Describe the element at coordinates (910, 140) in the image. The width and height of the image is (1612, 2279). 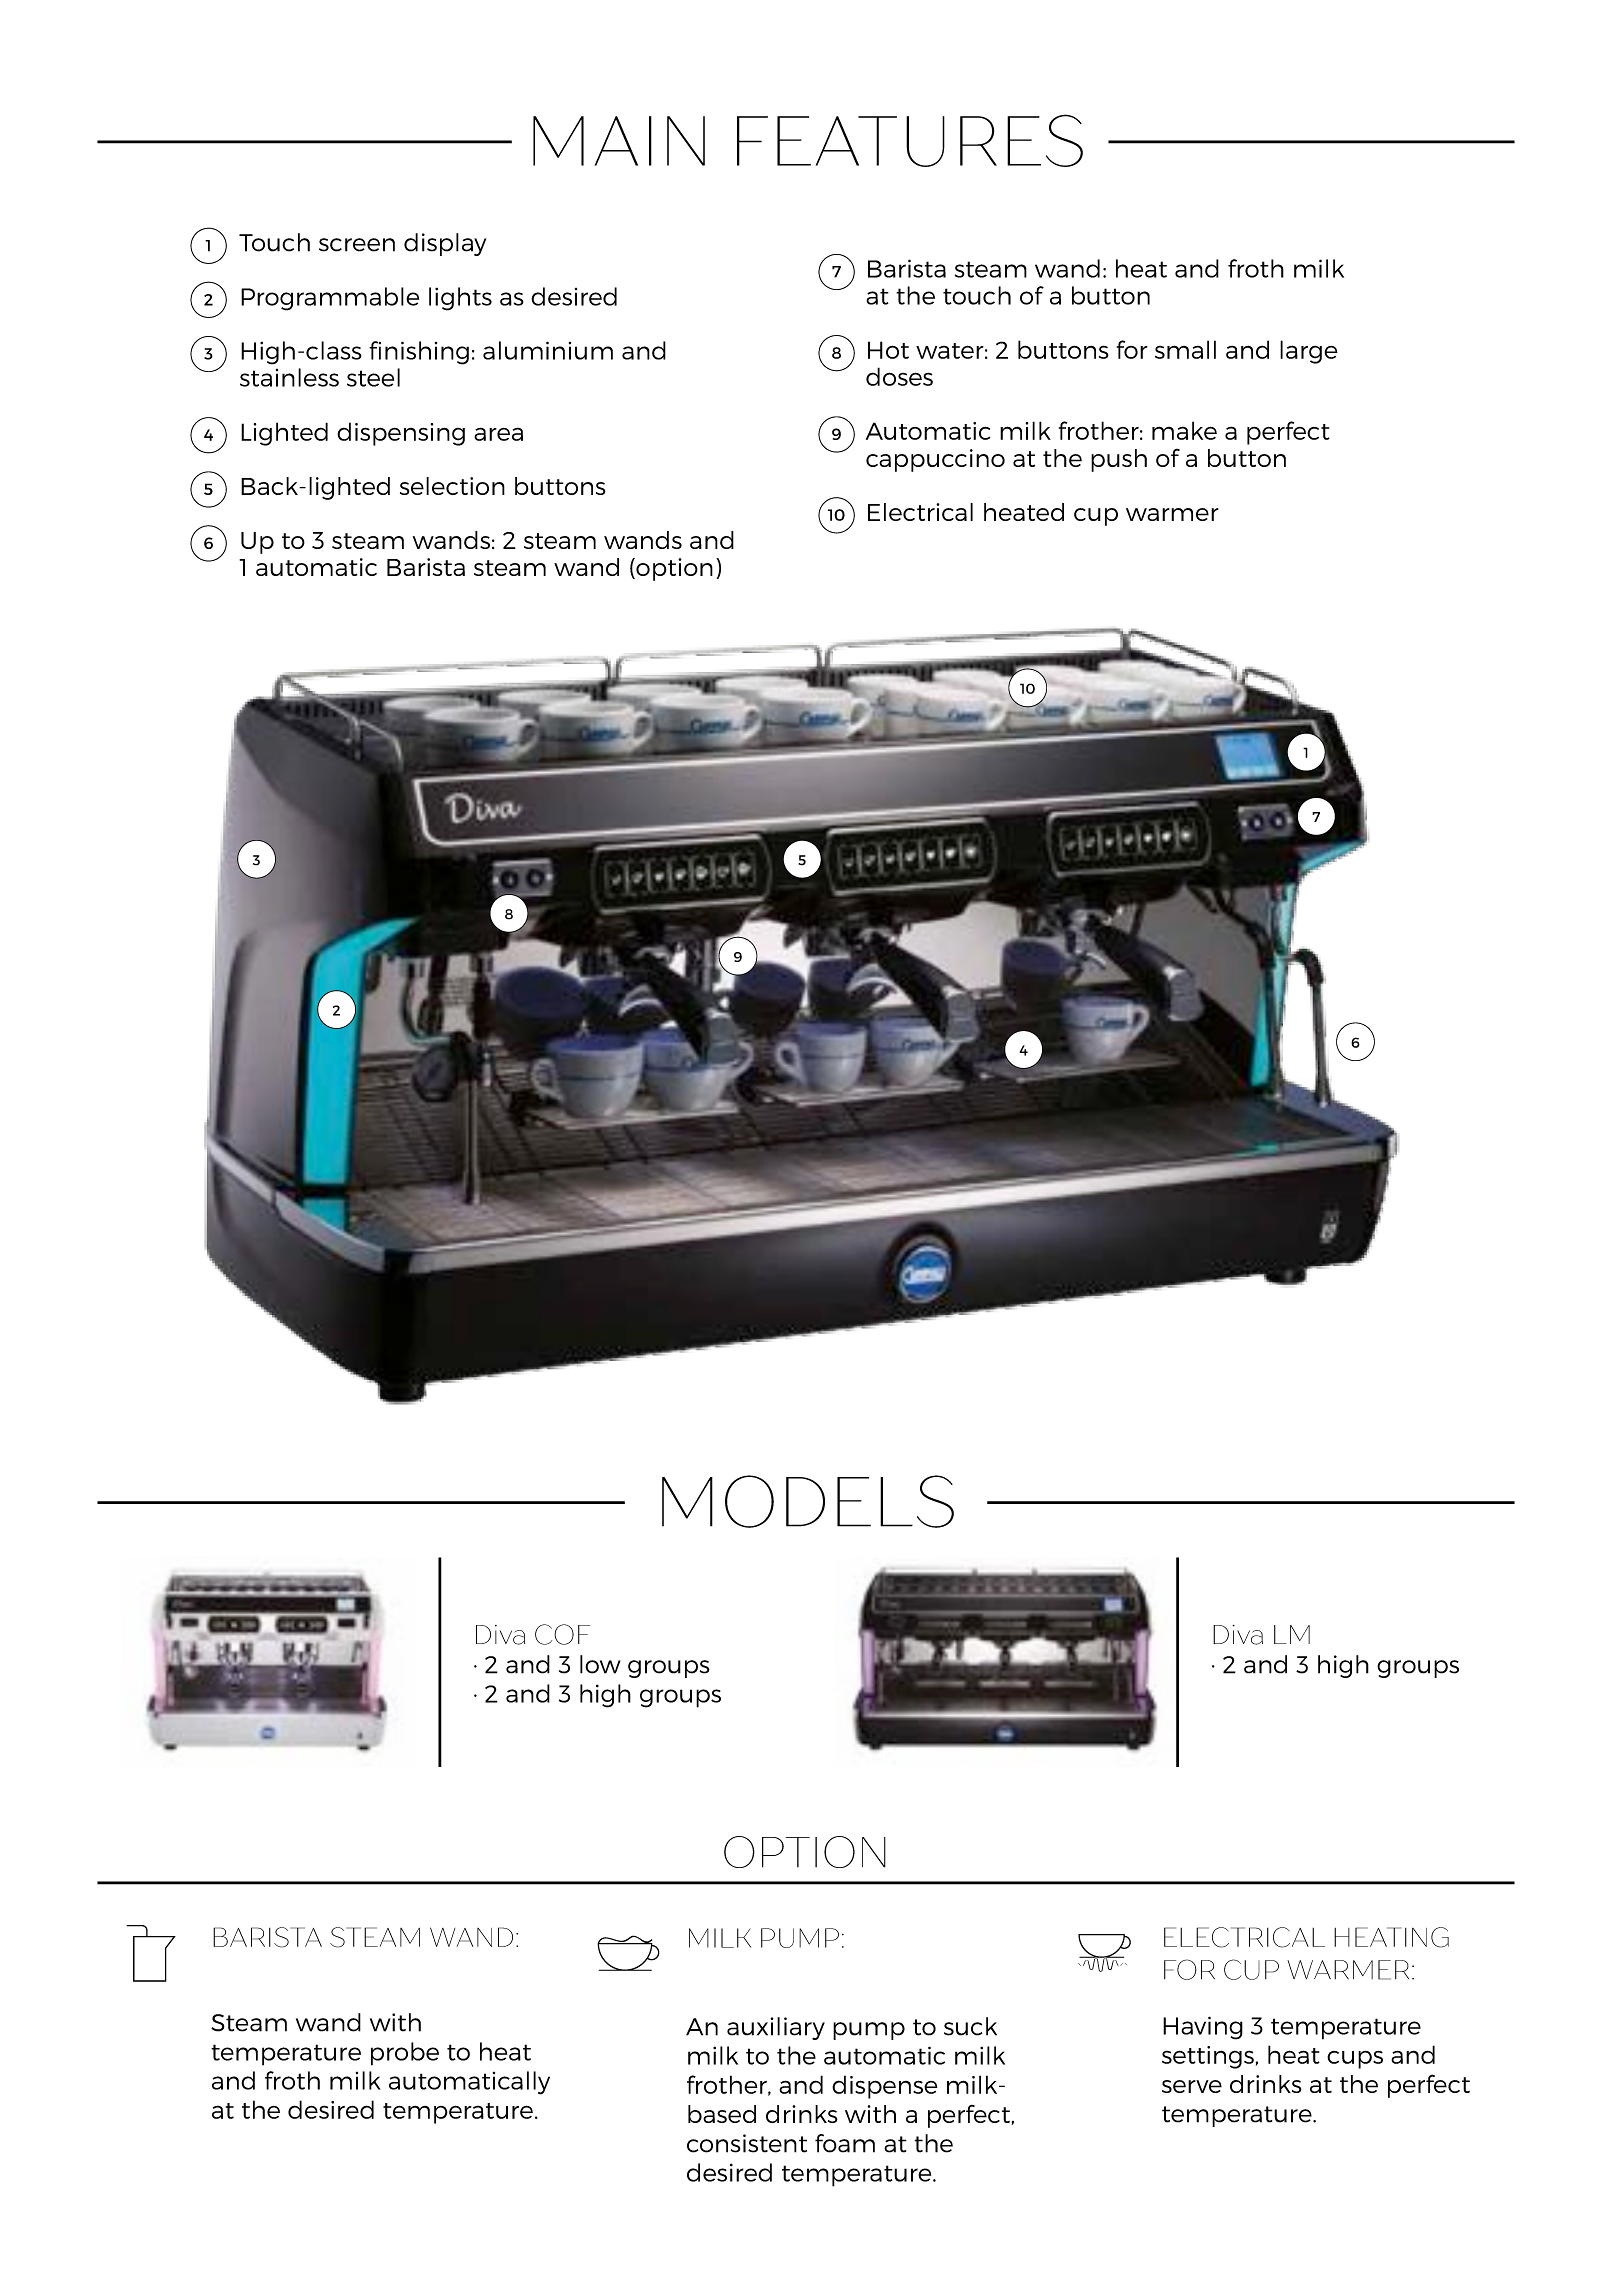
I see `FEATURES` at that location.
